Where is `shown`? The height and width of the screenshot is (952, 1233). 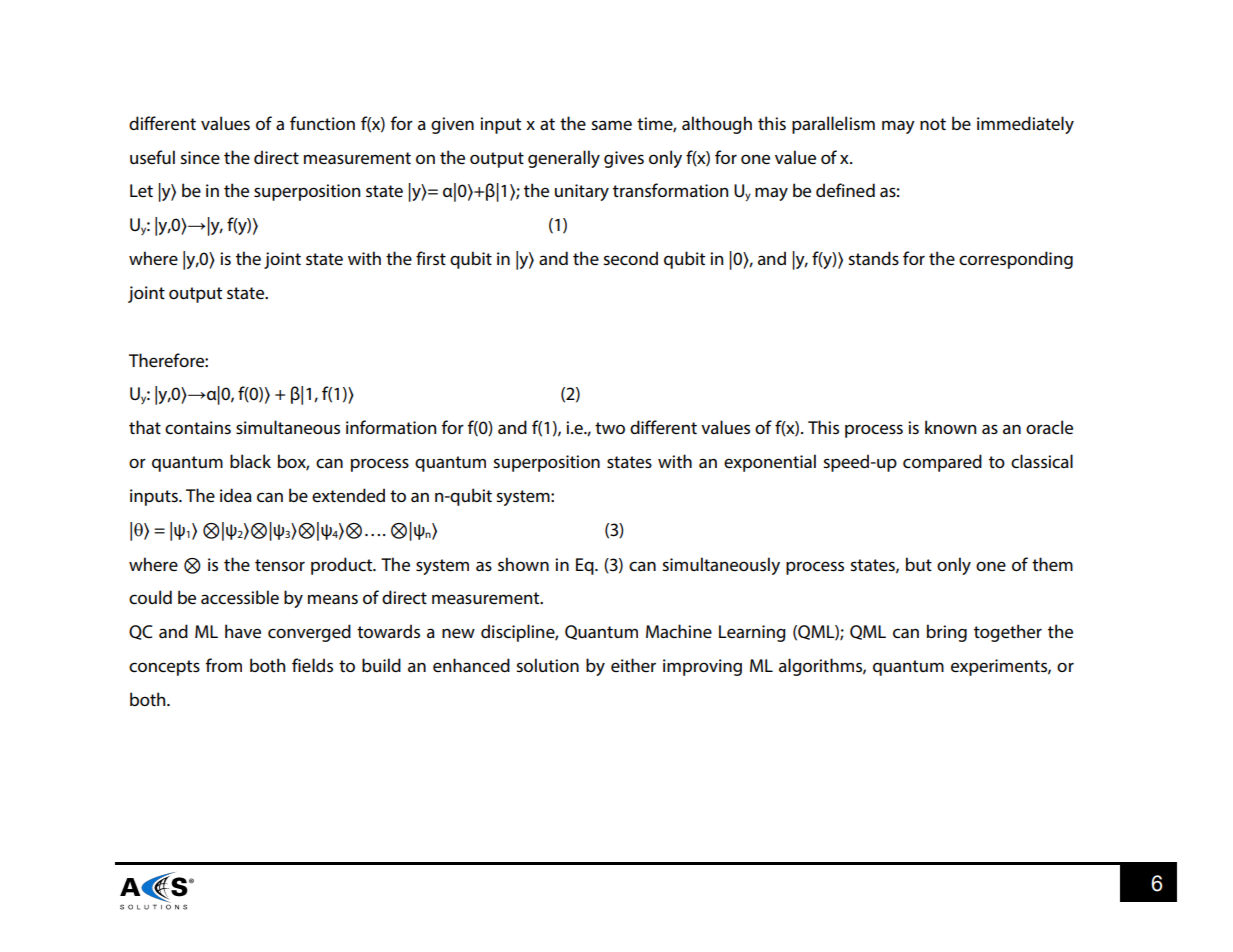 shown is located at coordinates (523, 564).
